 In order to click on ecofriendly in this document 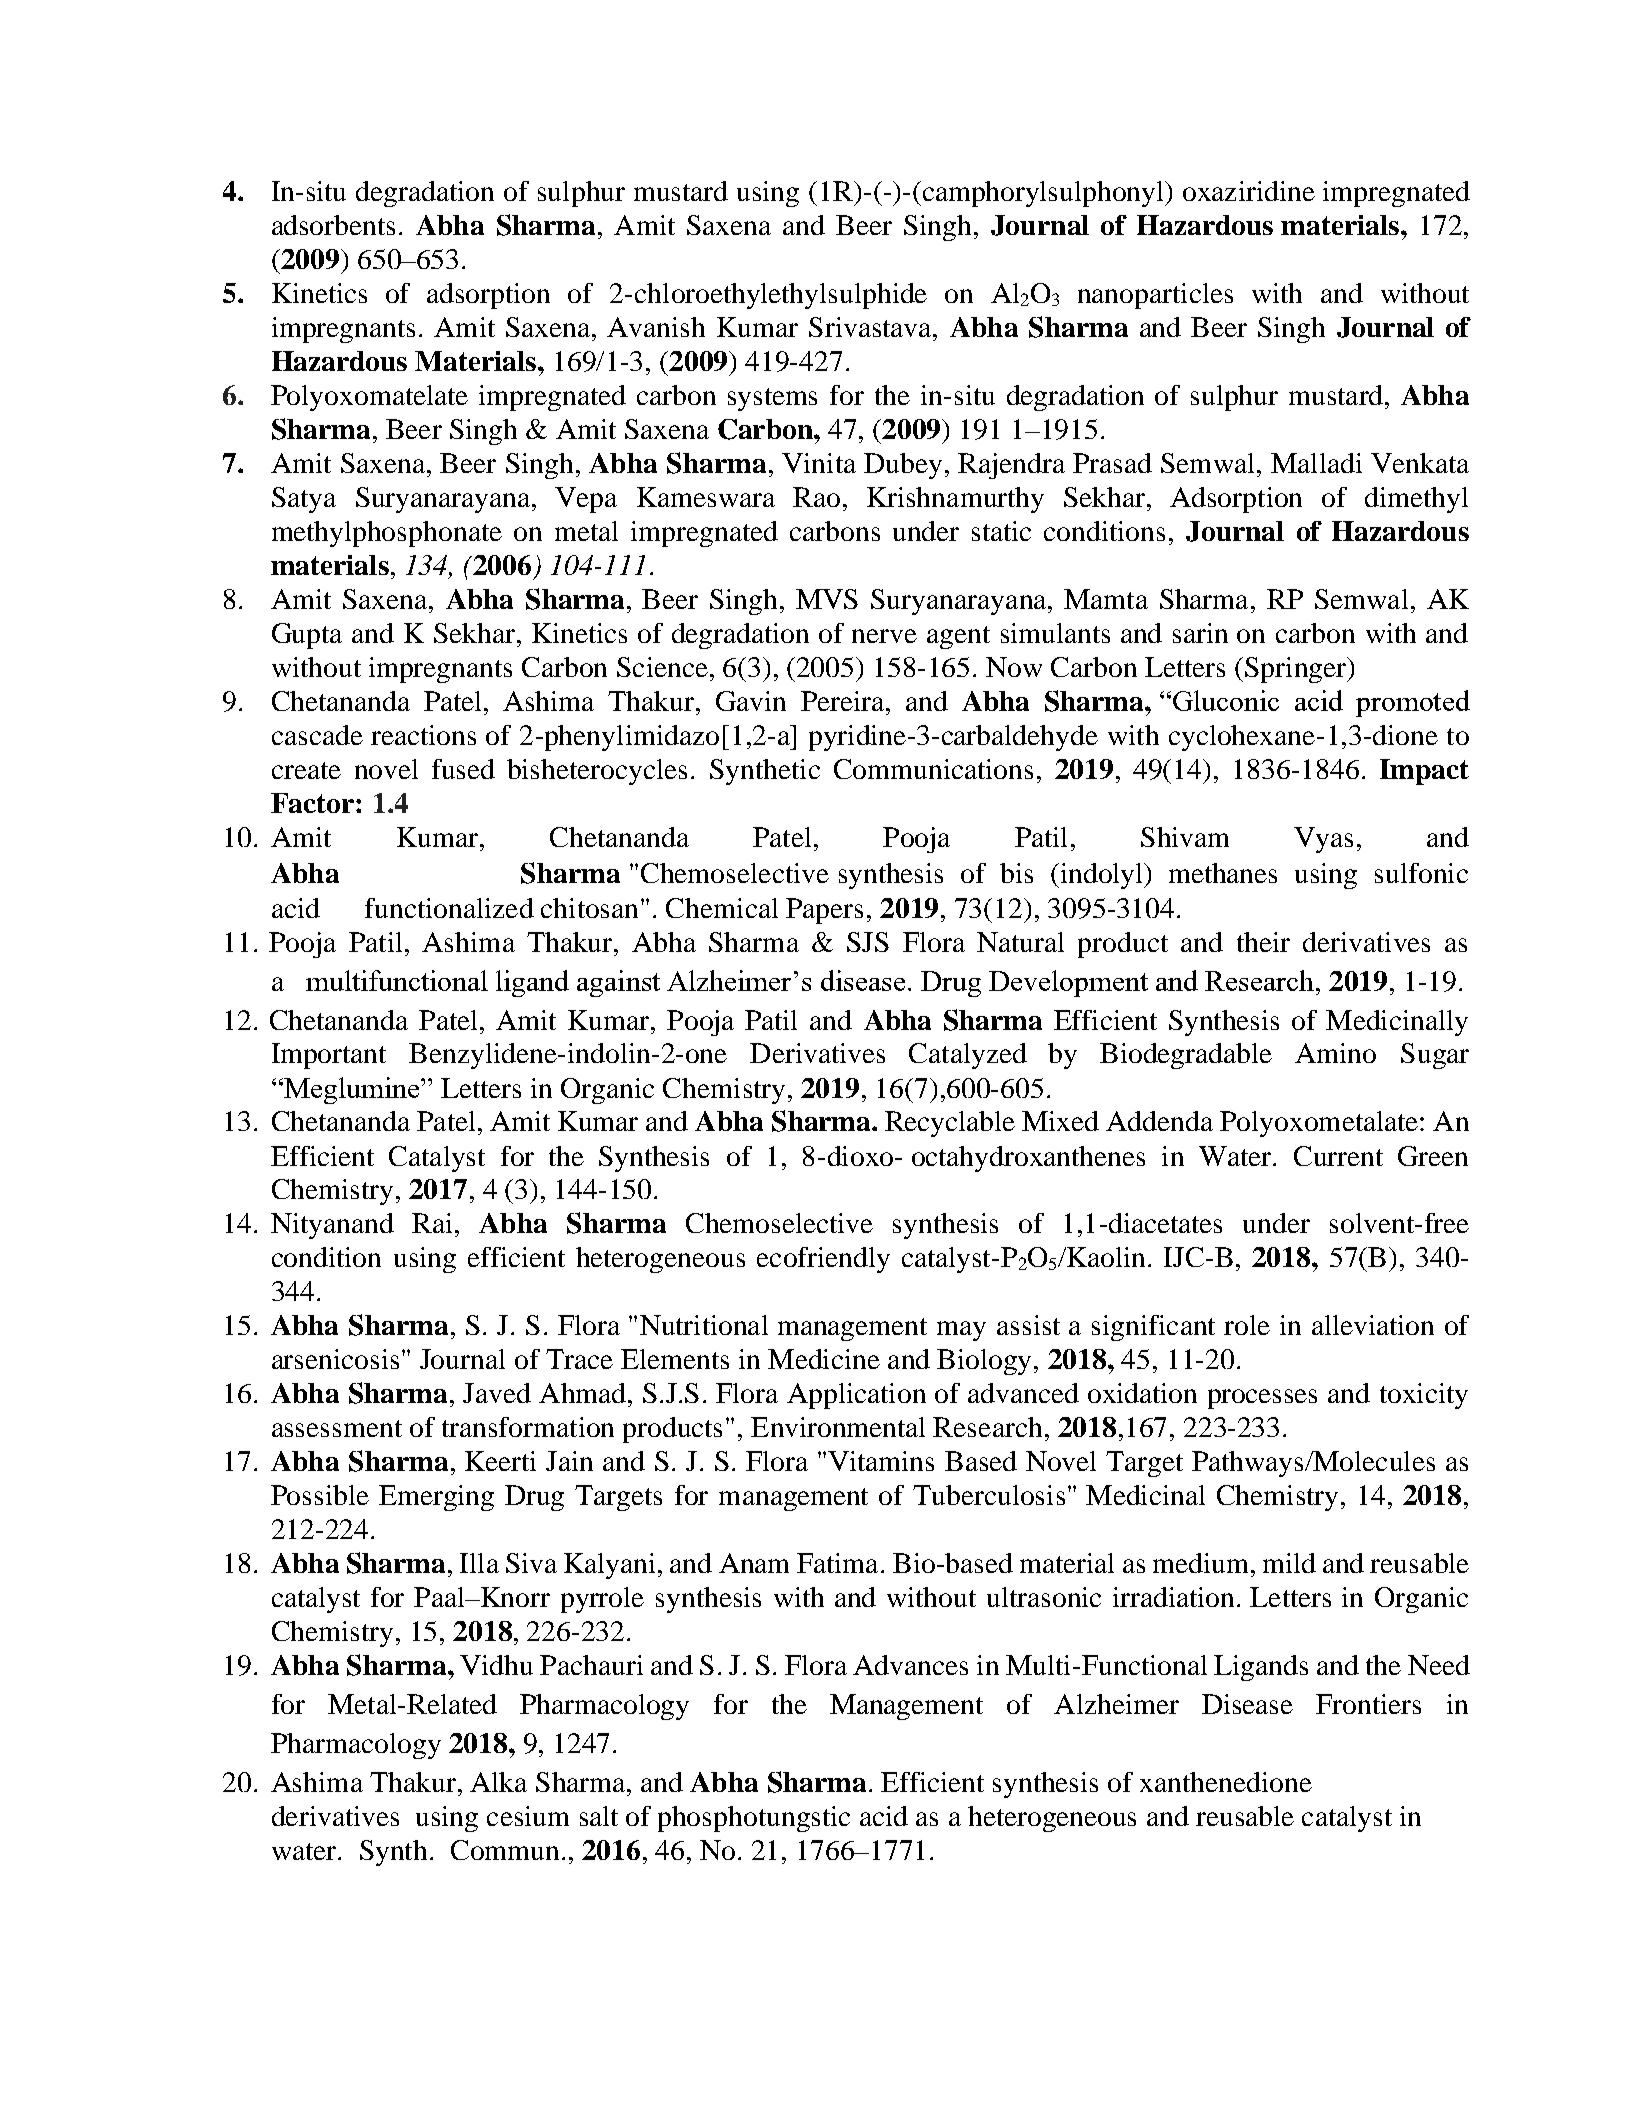, I will do `click(823, 1260)`.
